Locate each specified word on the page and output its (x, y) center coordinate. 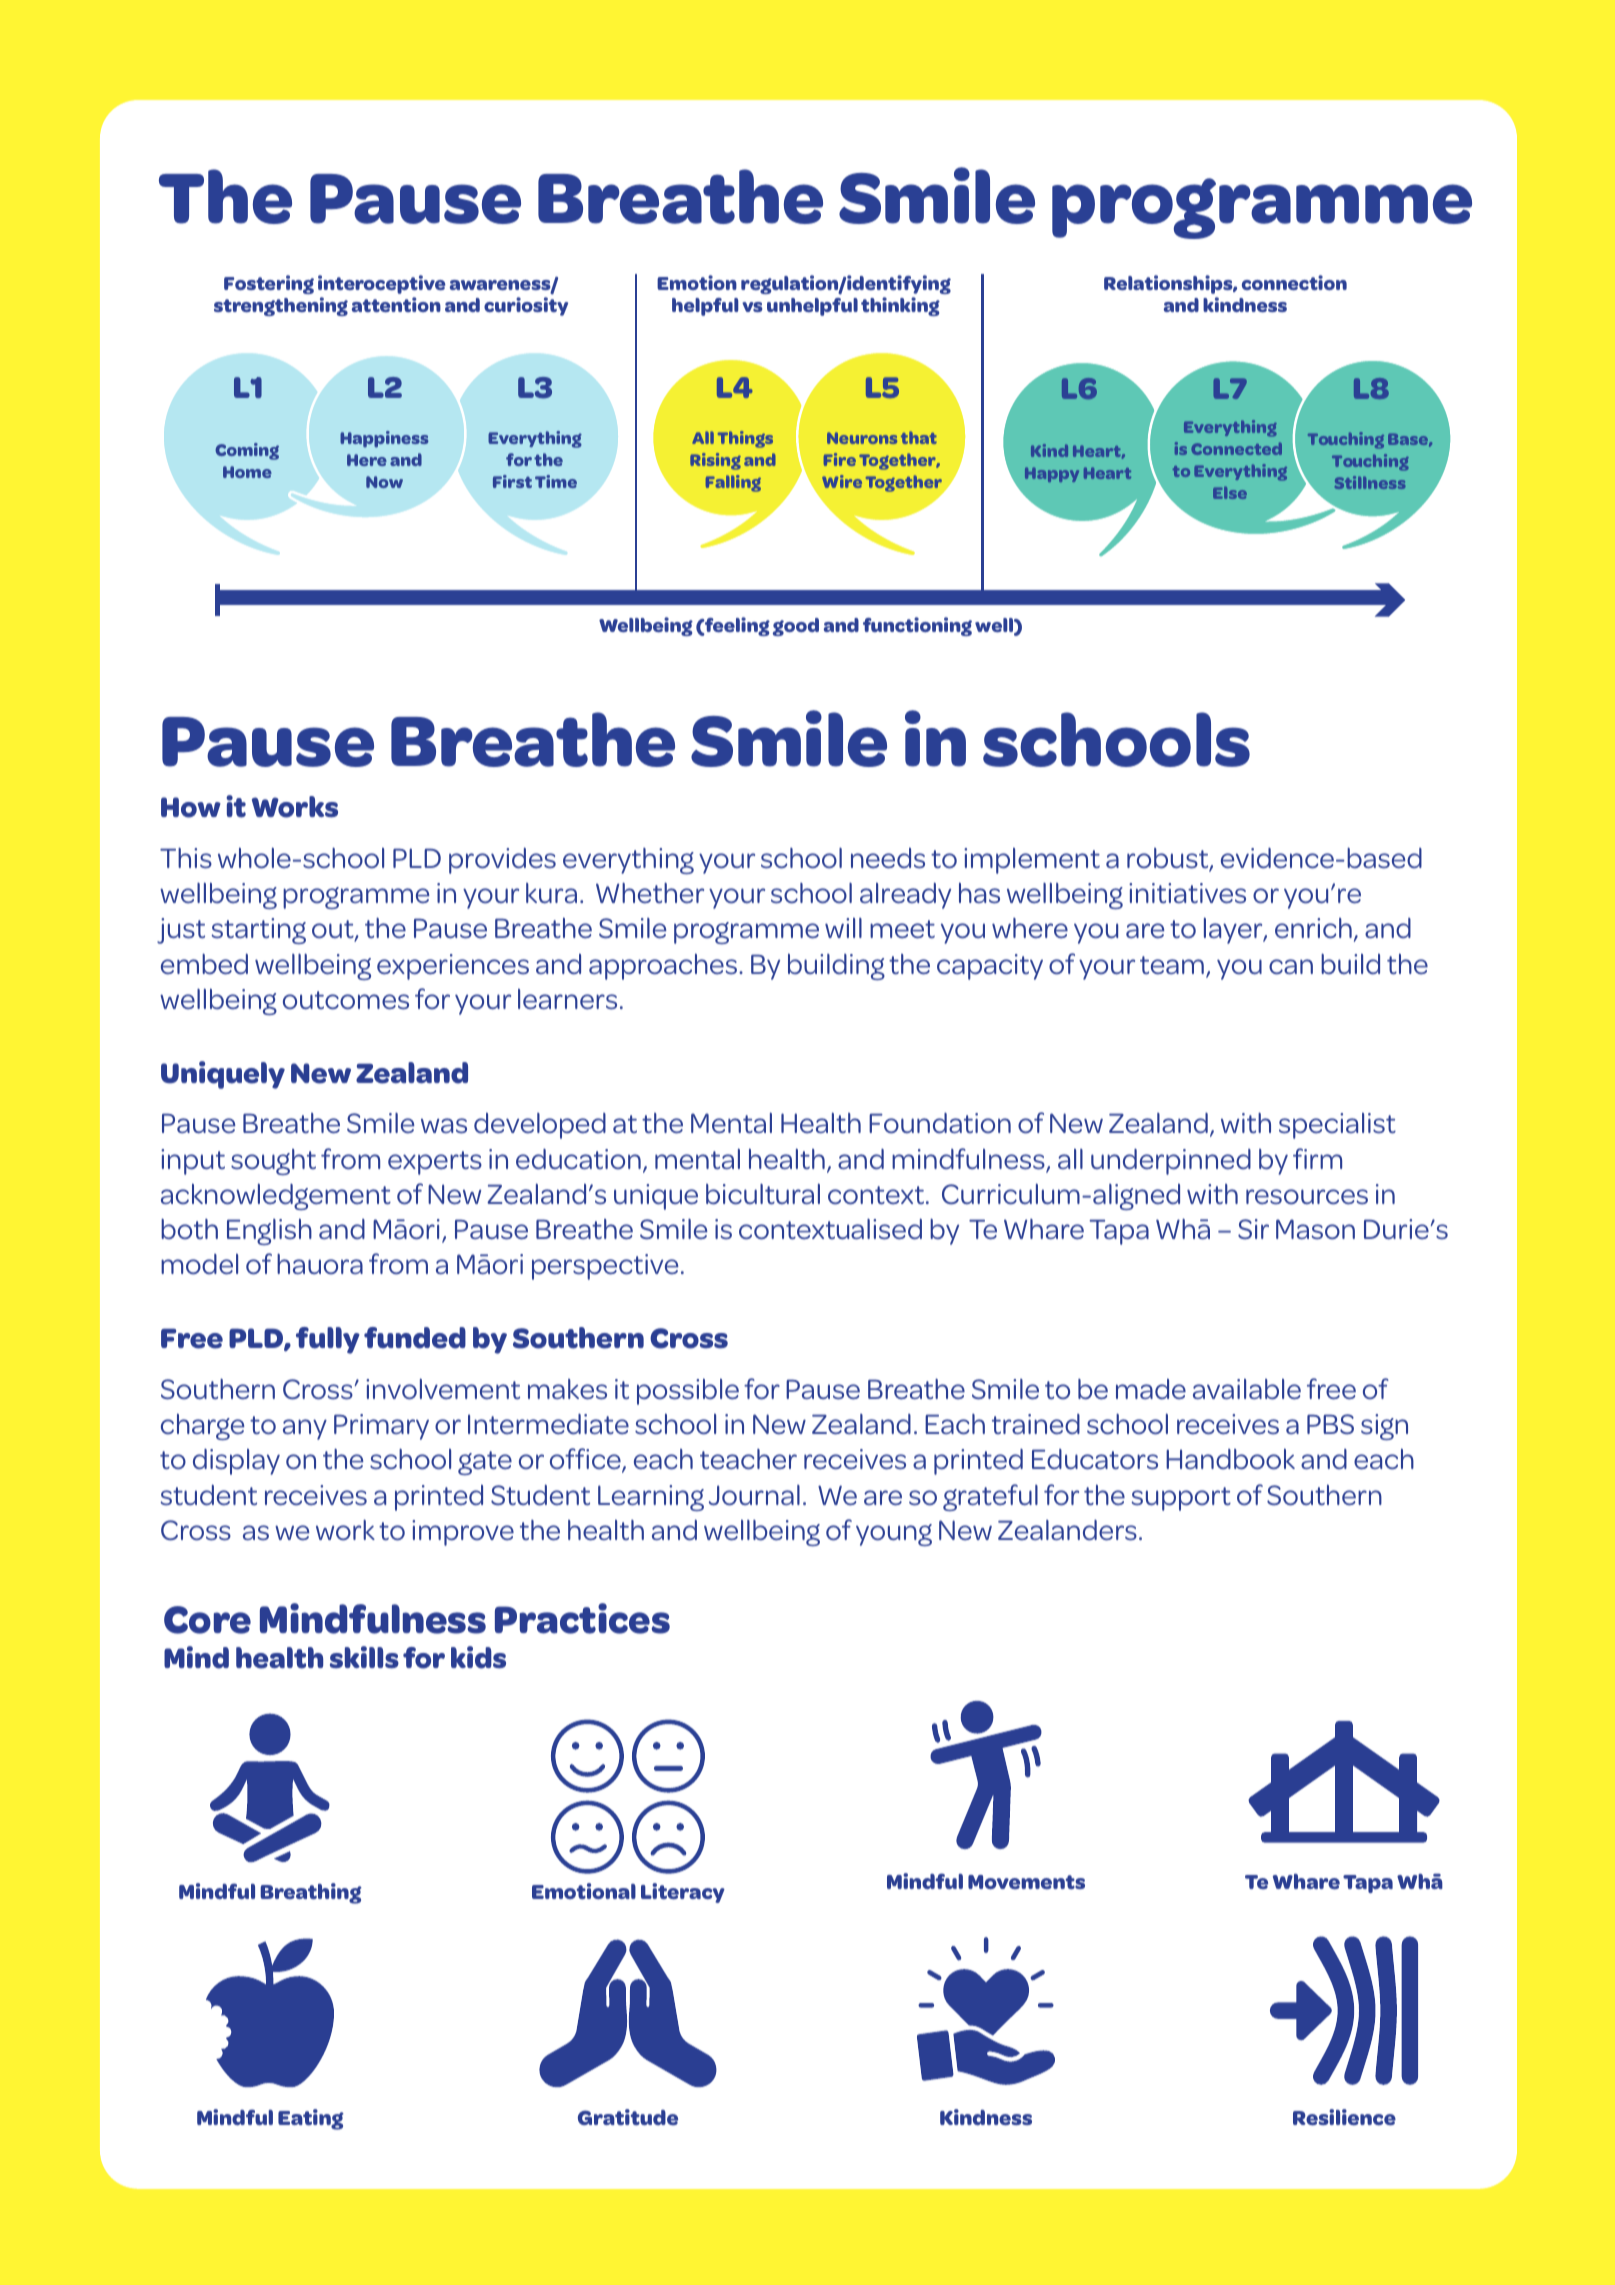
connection (1294, 282)
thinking (900, 306)
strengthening (281, 306)
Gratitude (628, 2117)
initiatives (1187, 893)
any (305, 1429)
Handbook (1230, 1459)
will (843, 928)
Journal (754, 1495)
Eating (311, 2119)
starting (258, 931)
